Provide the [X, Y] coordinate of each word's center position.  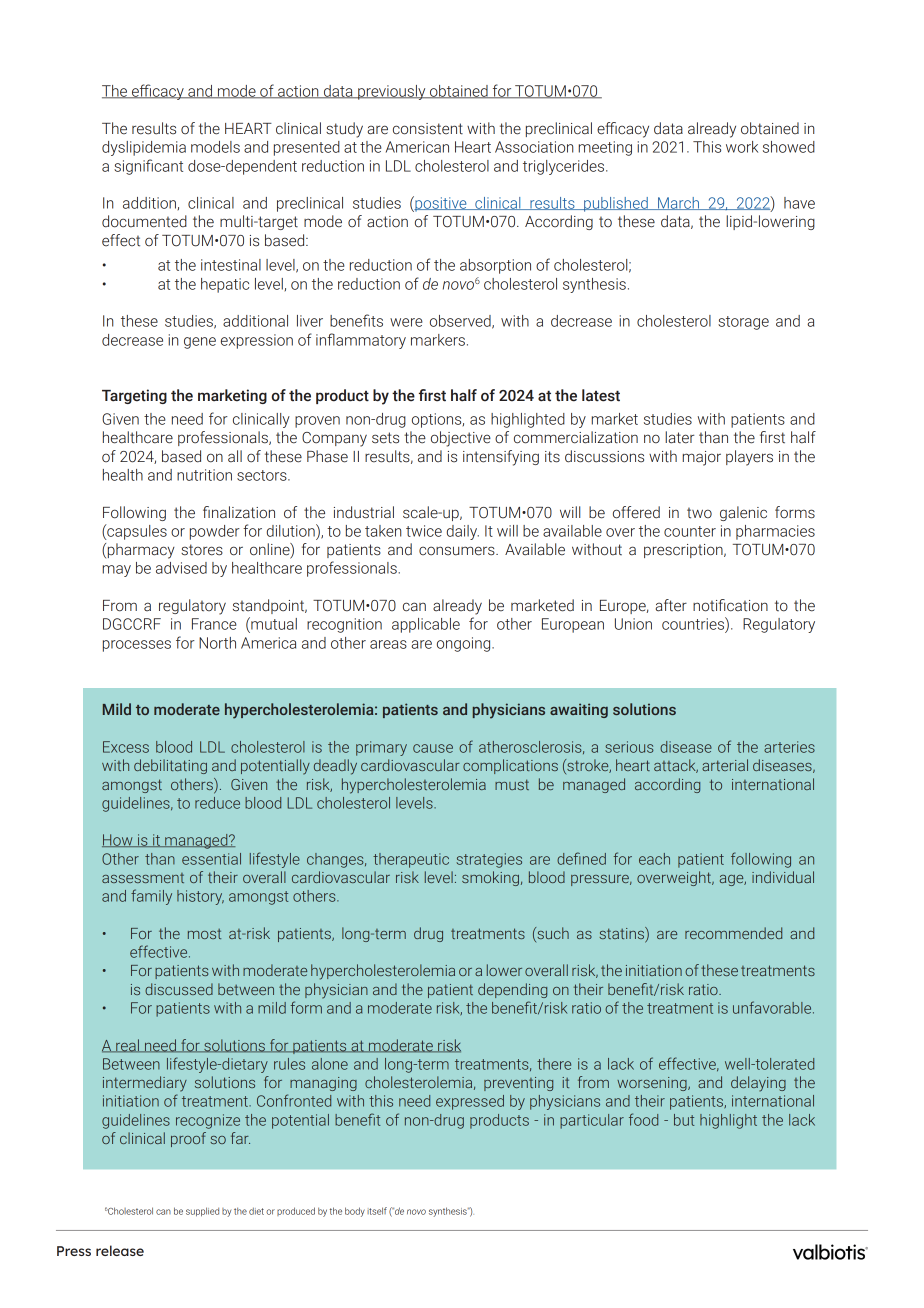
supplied [202, 1212]
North [217, 643]
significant [148, 167]
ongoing [465, 644]
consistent [428, 129]
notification [730, 605]
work [742, 147]
